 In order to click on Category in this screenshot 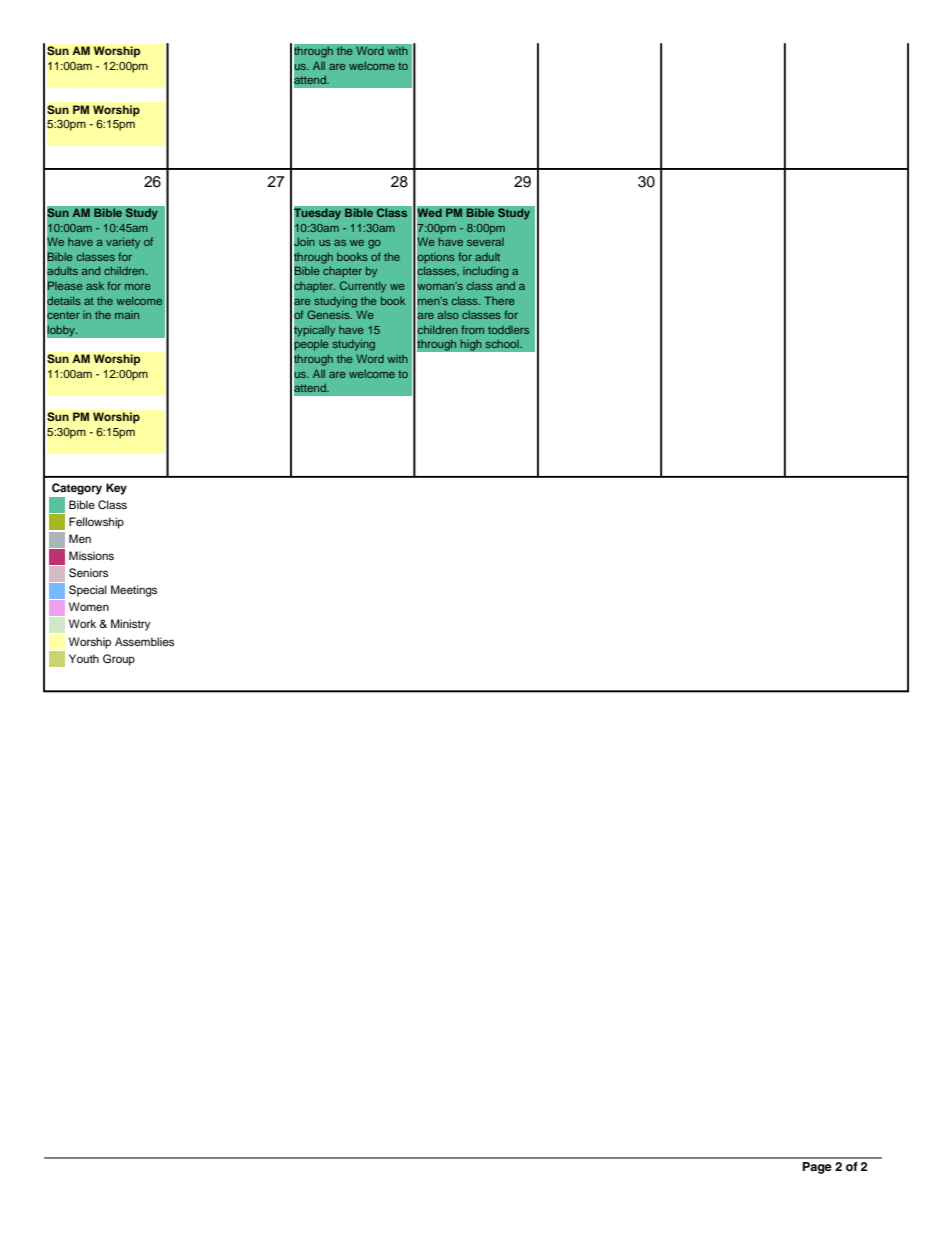, I will do `click(77, 489)`.
